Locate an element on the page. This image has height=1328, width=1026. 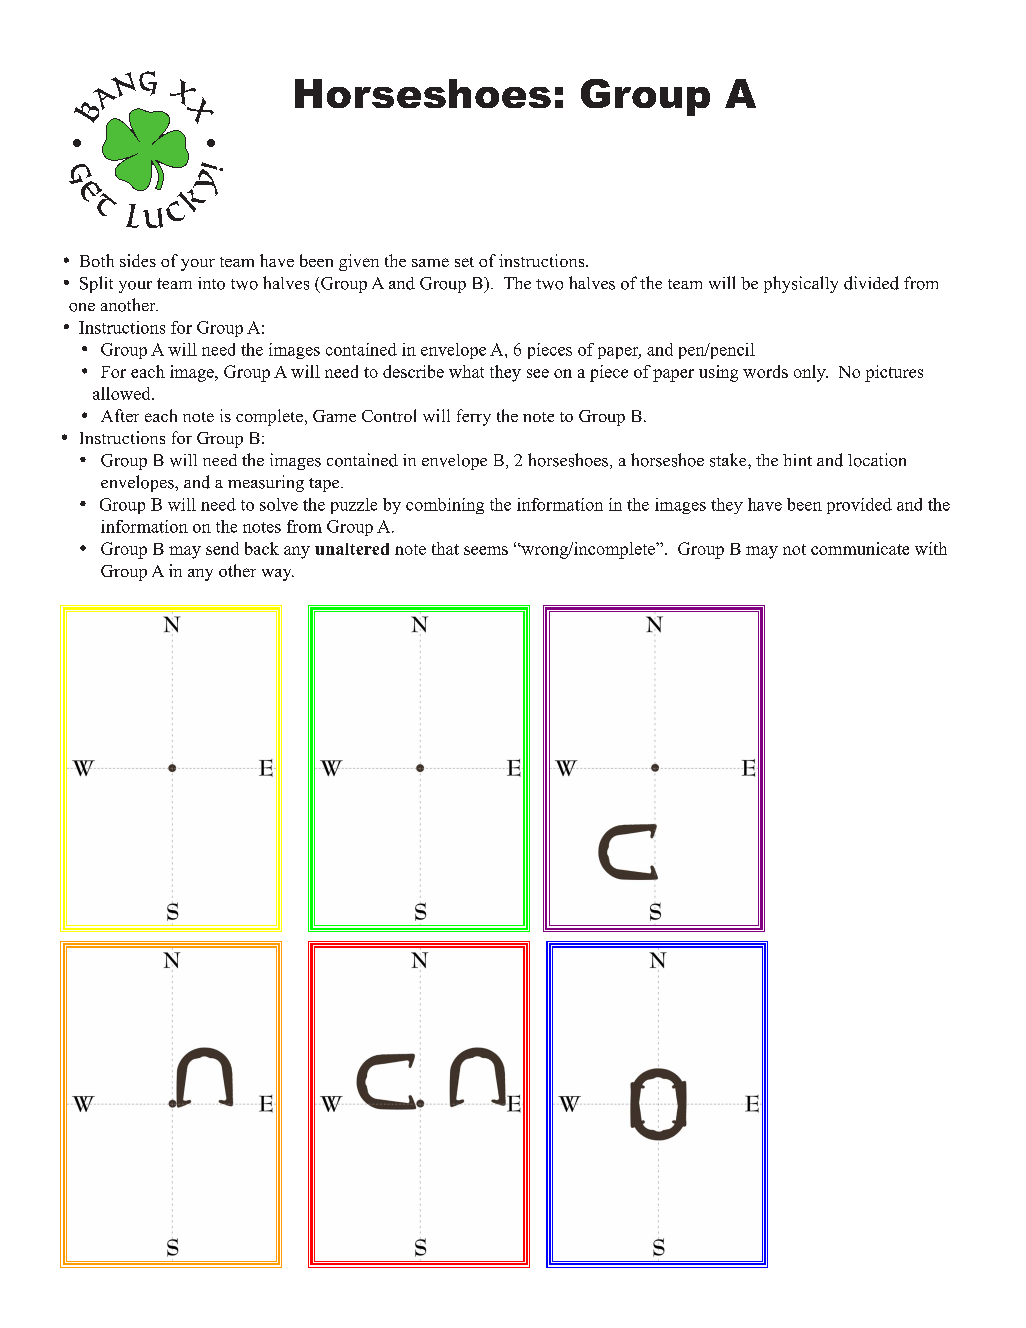
tape is located at coordinates (325, 485).
